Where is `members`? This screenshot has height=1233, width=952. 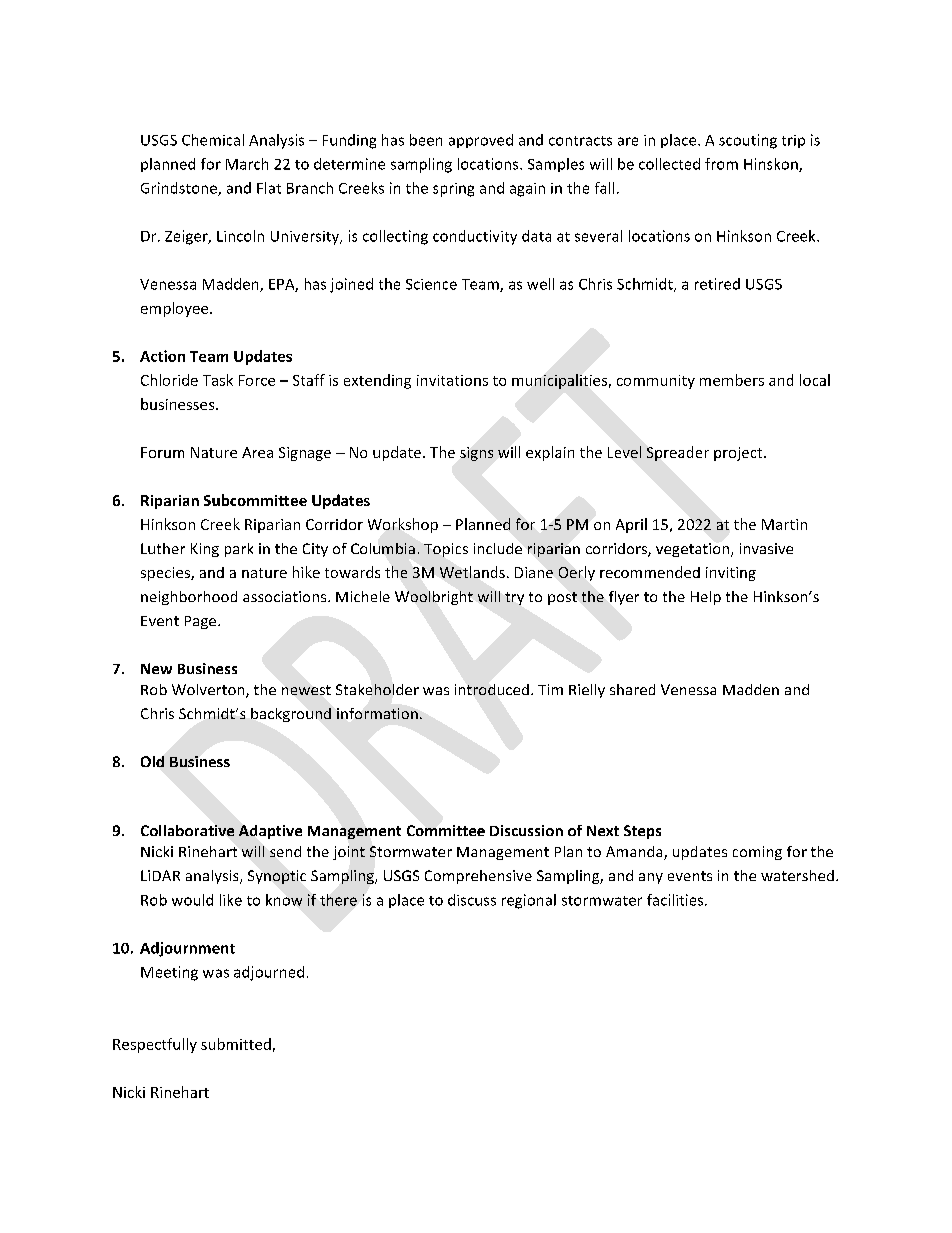 members is located at coordinates (732, 380).
